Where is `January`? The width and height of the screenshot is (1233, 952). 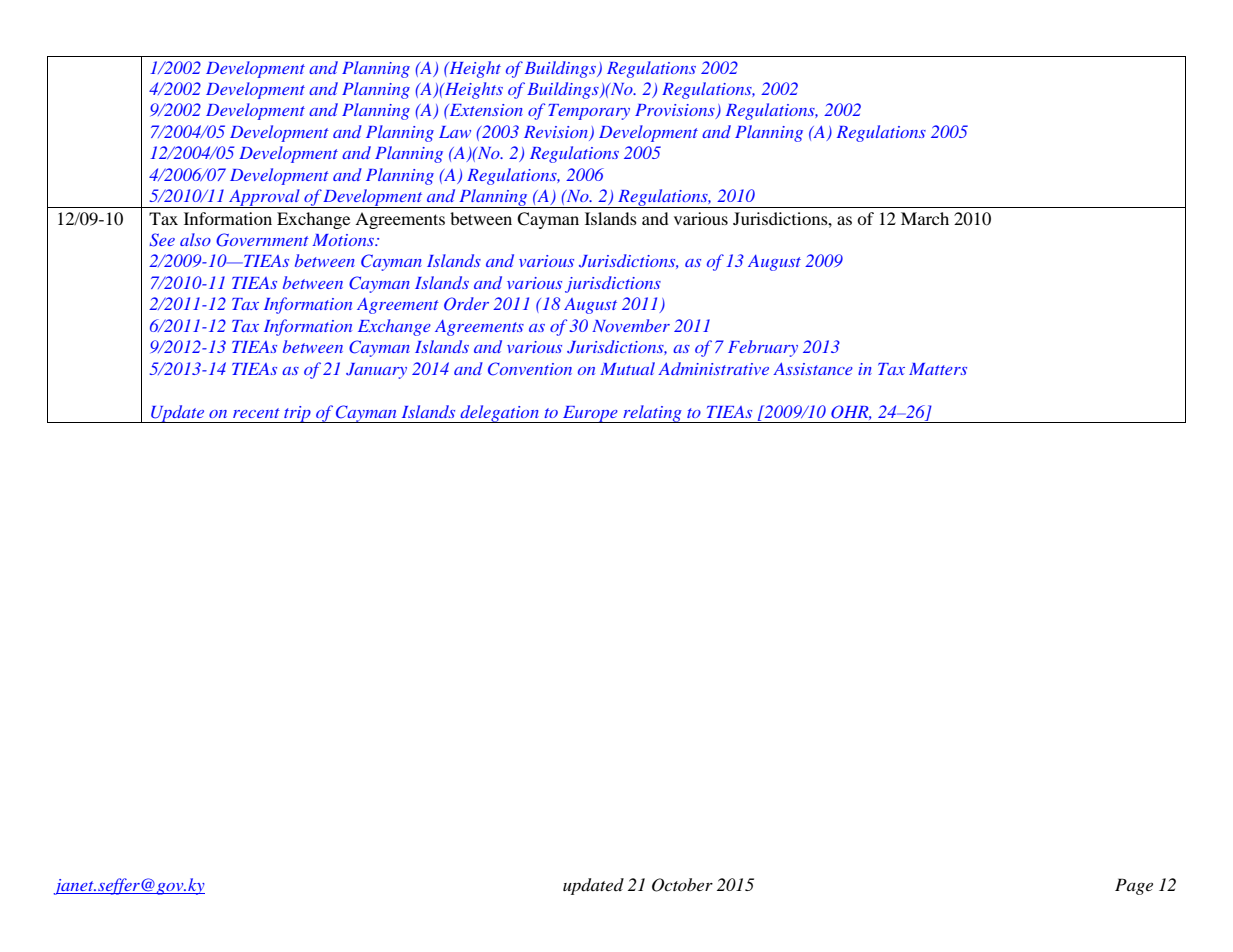 January is located at coordinates (376, 371).
